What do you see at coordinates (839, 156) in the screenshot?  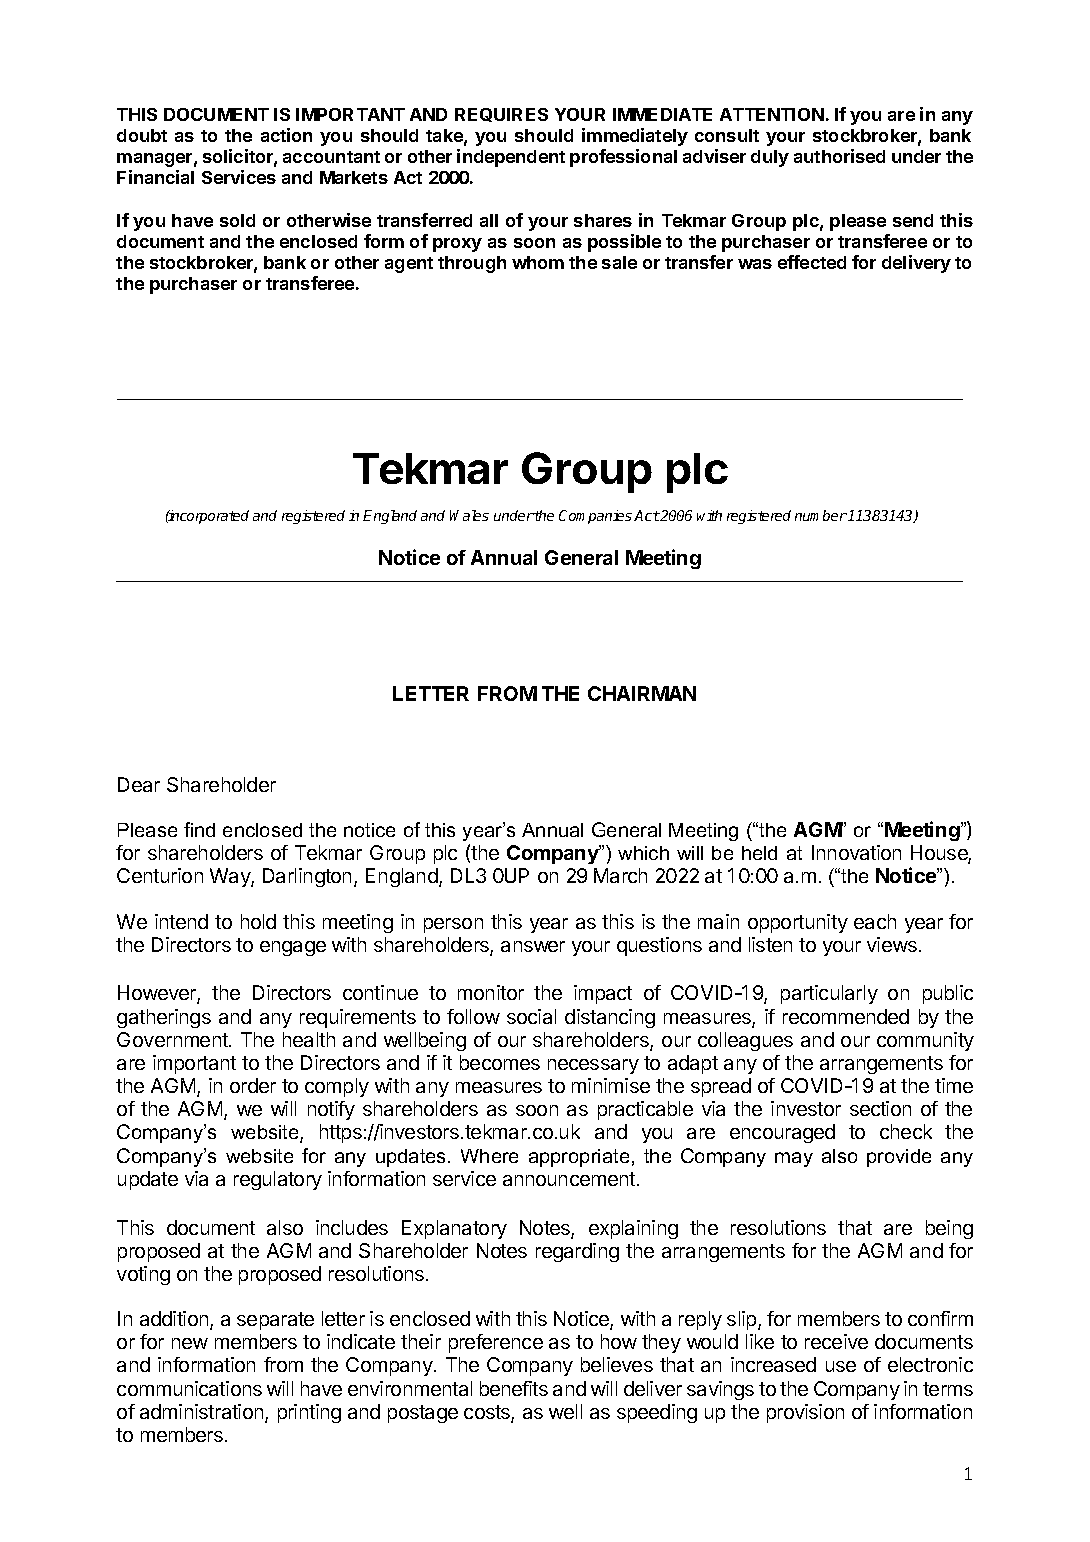 I see `authorised` at bounding box center [839, 156].
